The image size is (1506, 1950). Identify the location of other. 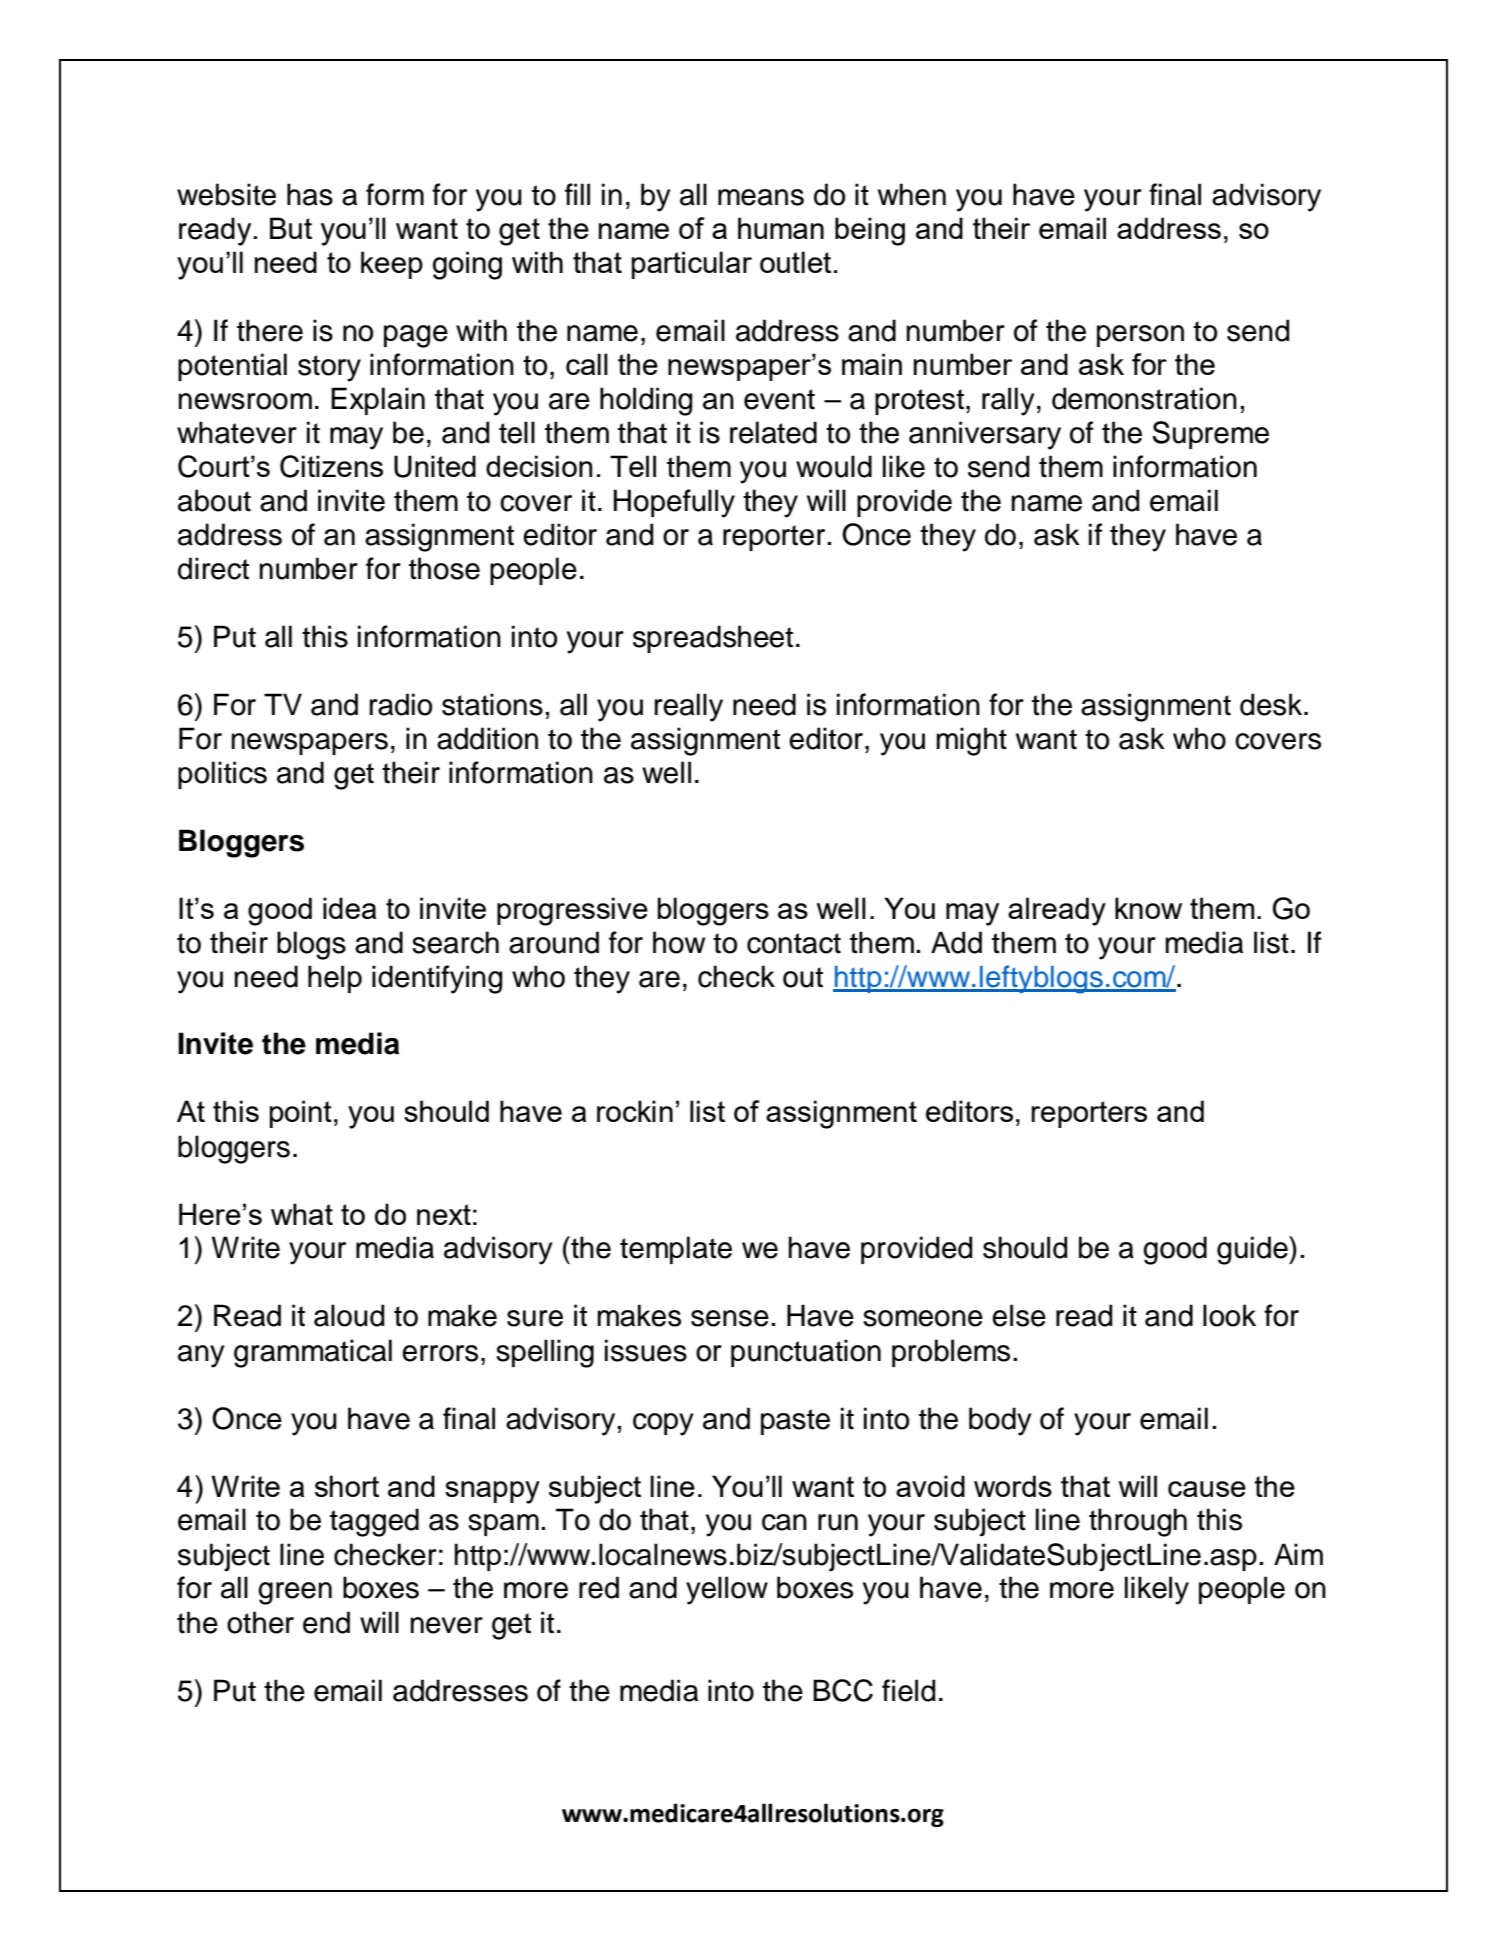
(260, 1622).
